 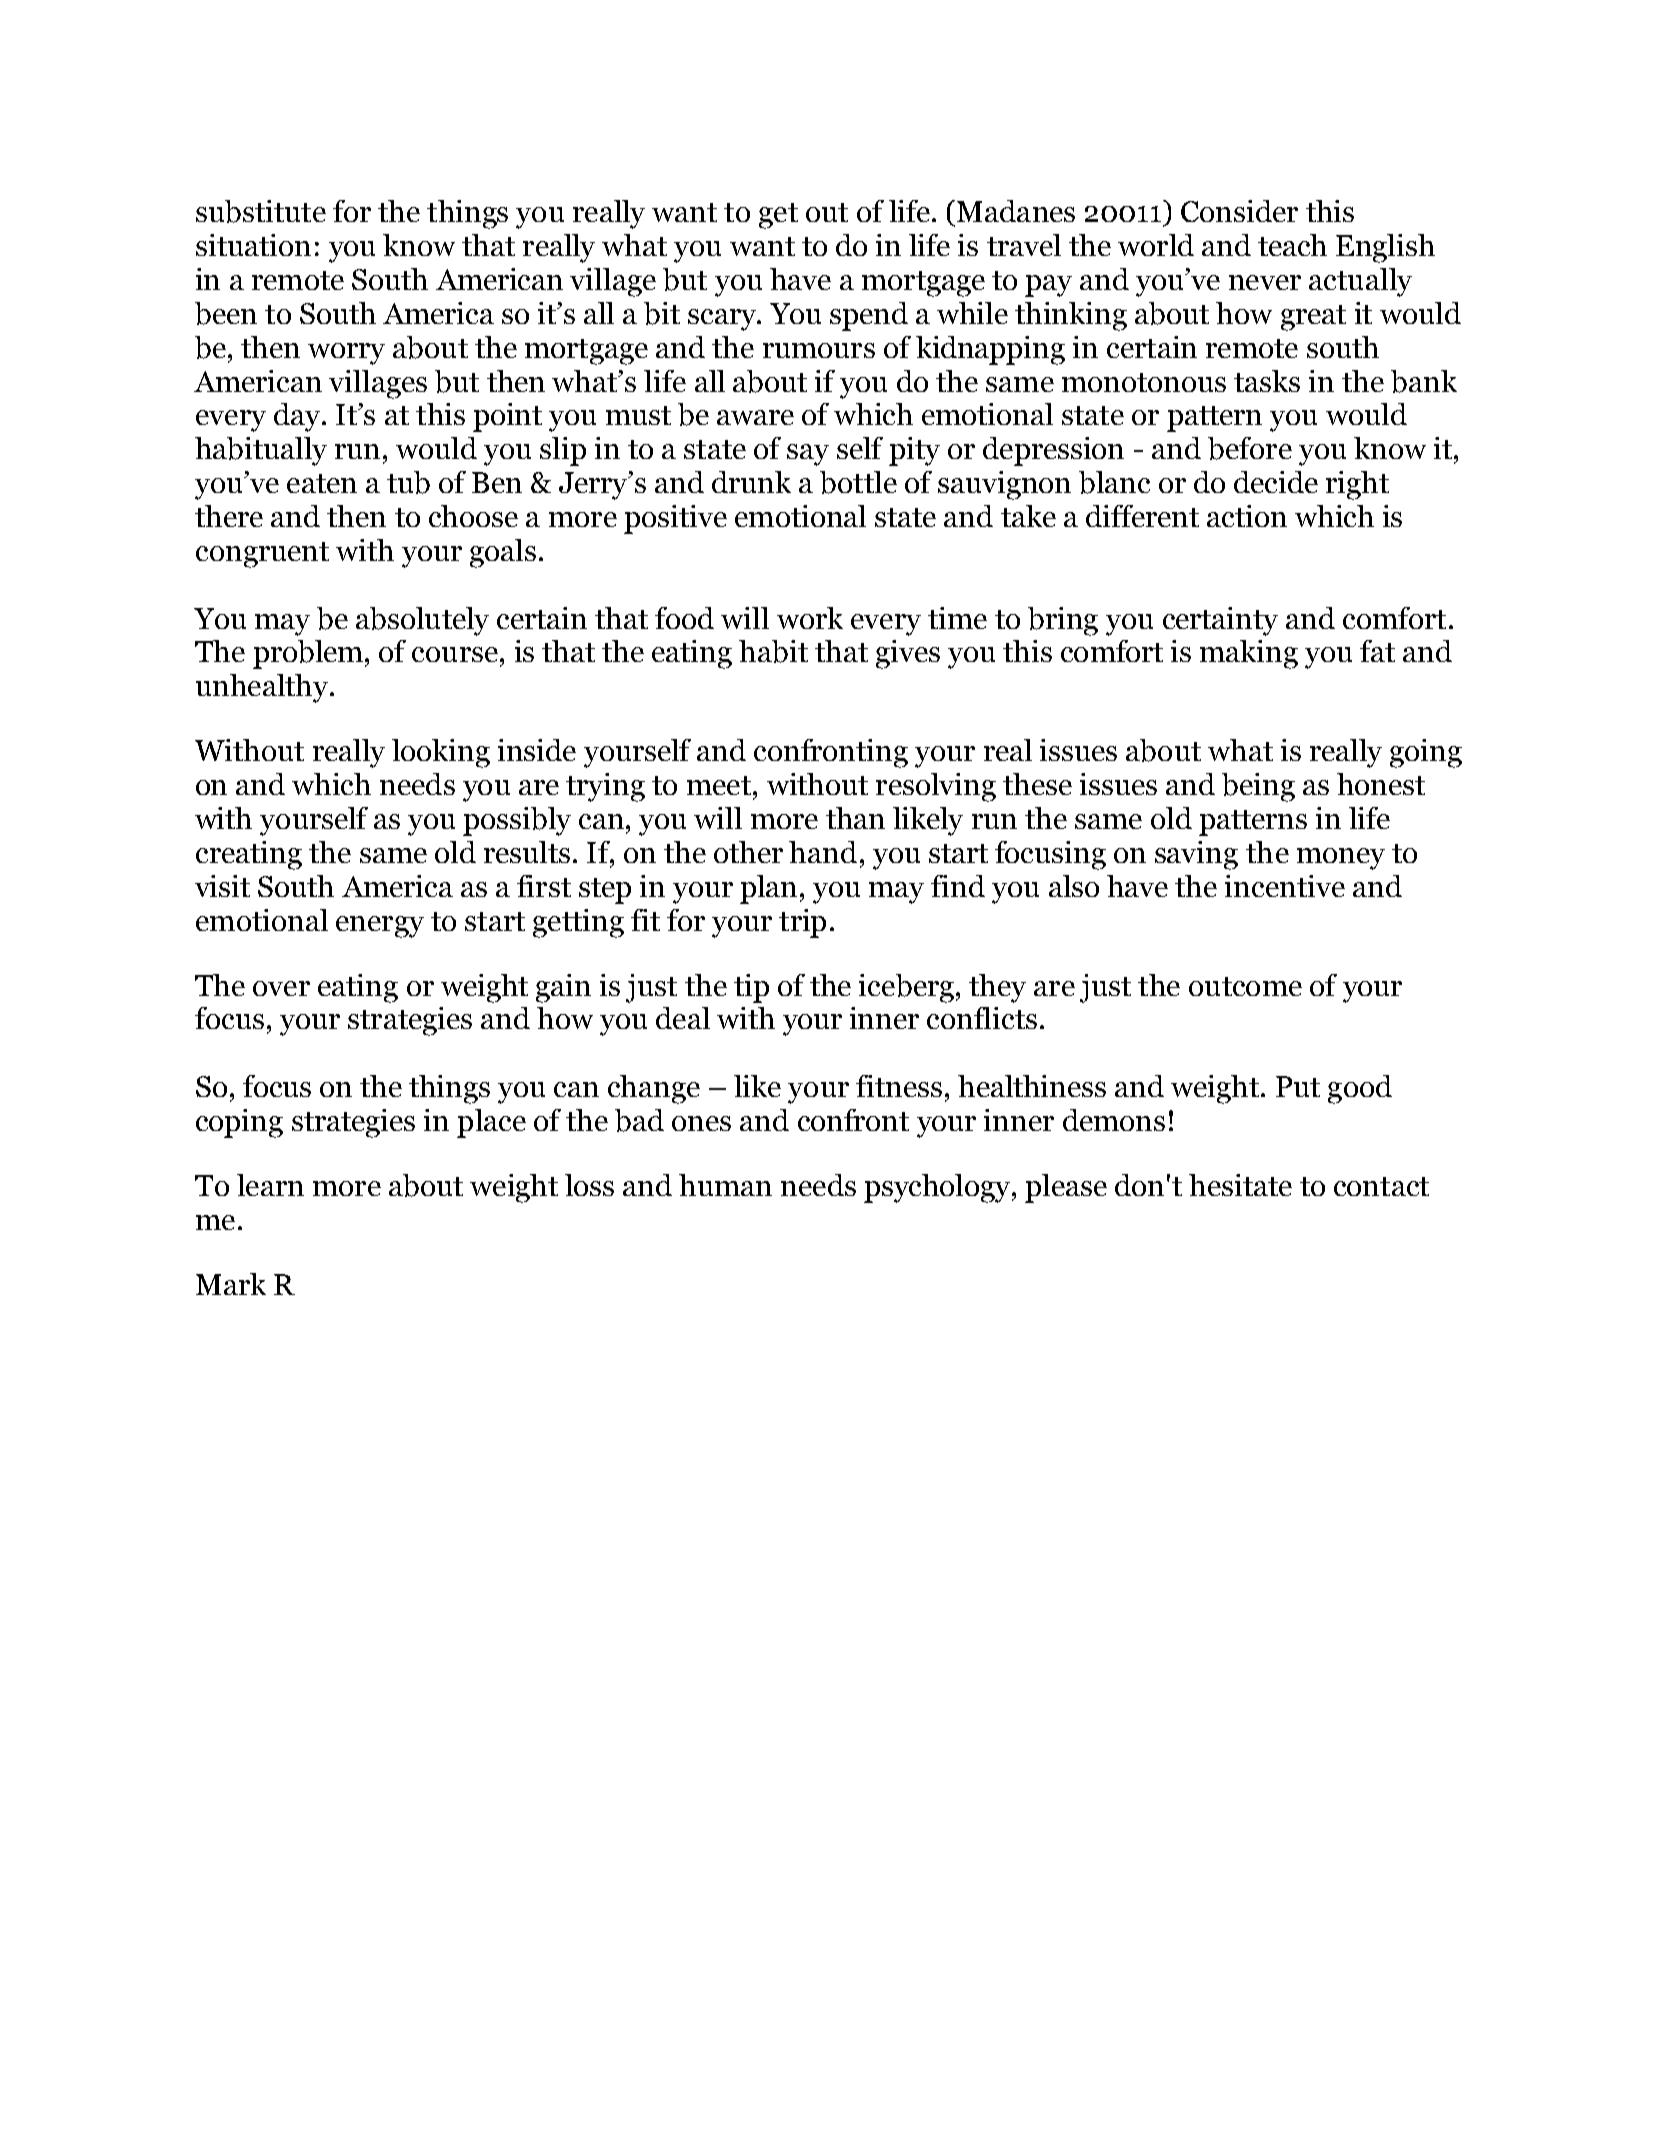 I want to click on human, so click(x=725, y=1185).
